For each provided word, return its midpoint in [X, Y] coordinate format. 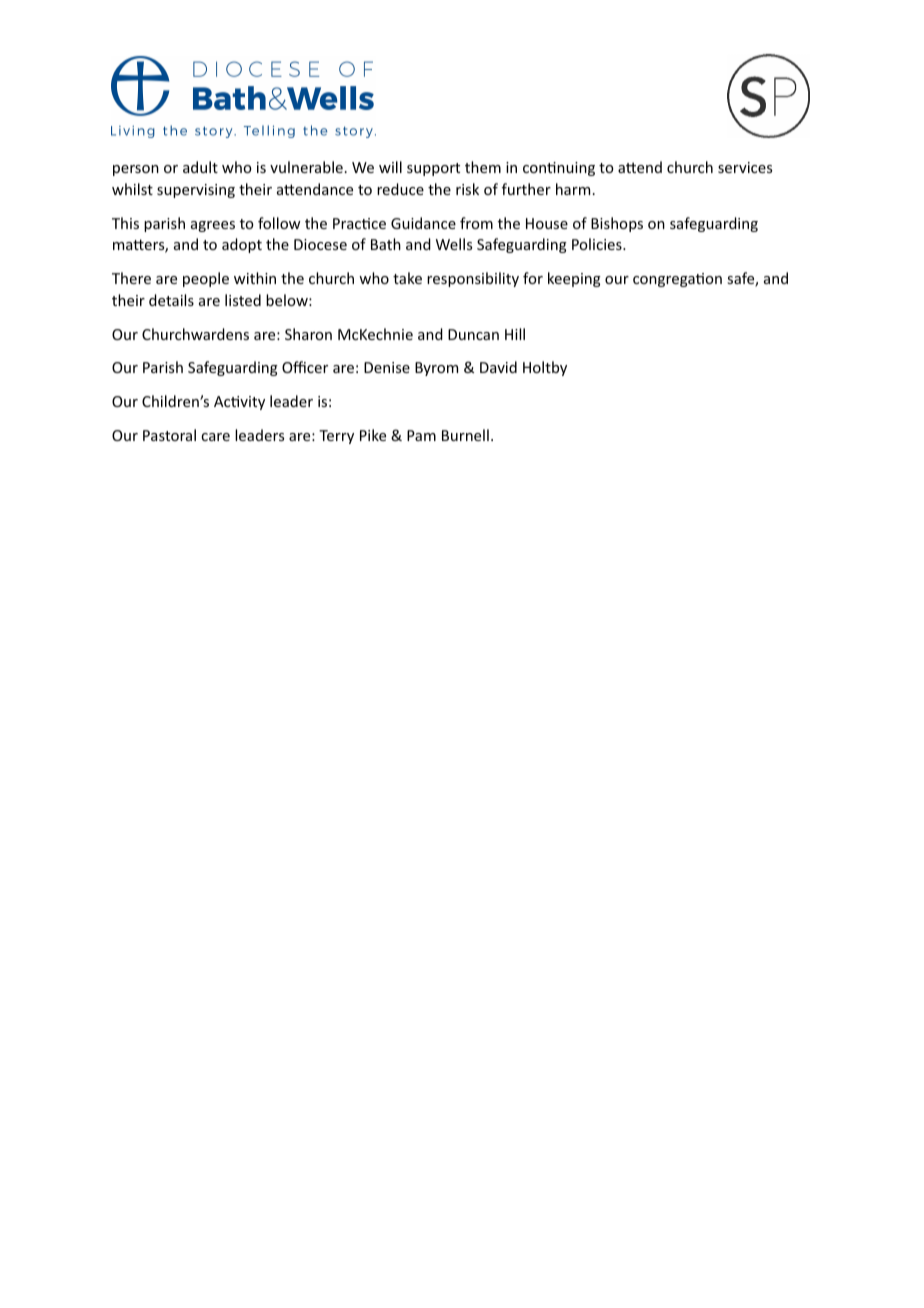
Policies [598, 244]
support [433, 169]
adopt [242, 245]
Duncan [473, 334]
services [745, 167]
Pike [373, 435]
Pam [421, 435]
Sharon [308, 334]
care [215, 437]
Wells [454, 244]
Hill [515, 334]
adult [200, 167]
